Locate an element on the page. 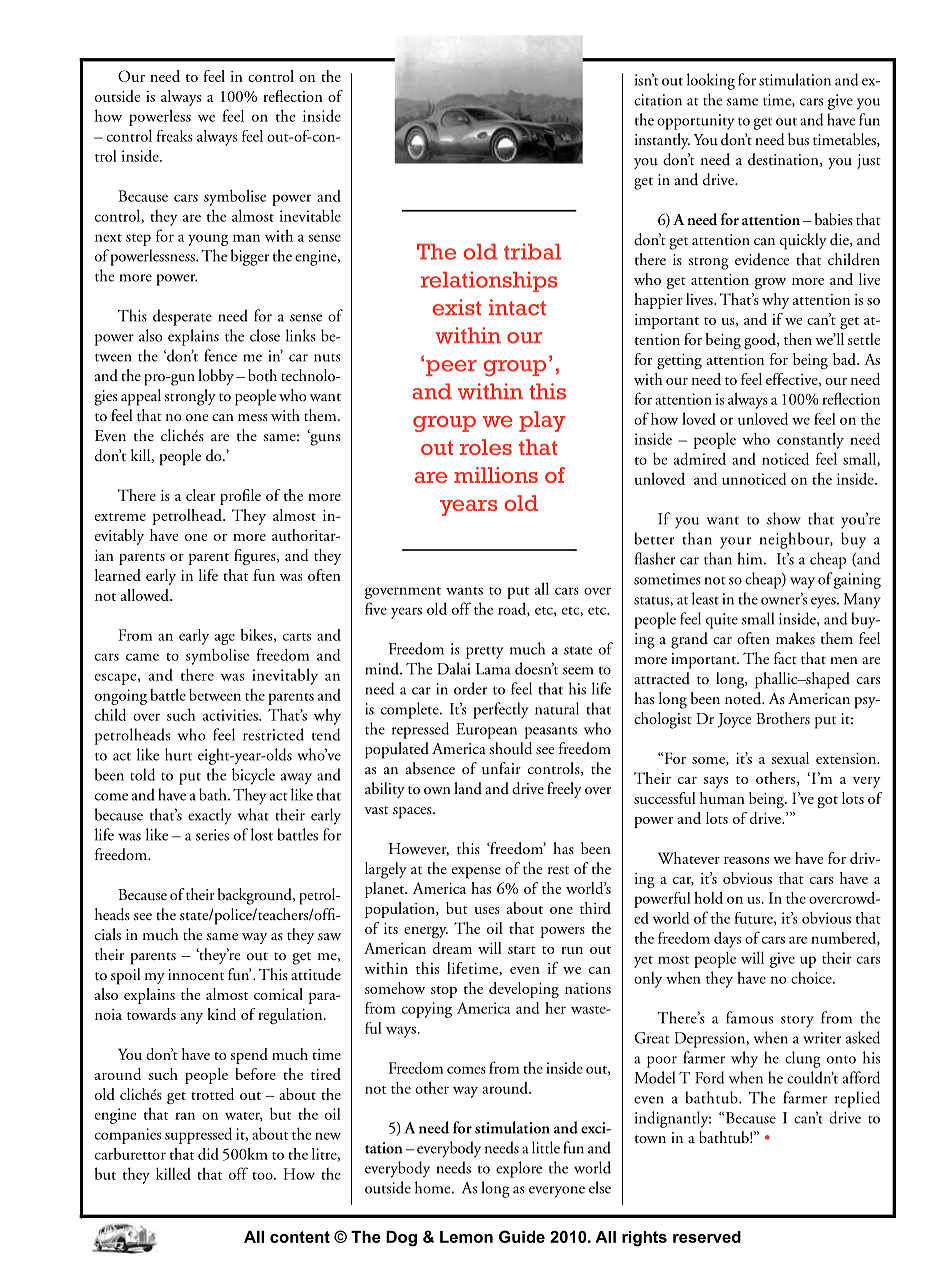  reserved is located at coordinates (707, 1237).
